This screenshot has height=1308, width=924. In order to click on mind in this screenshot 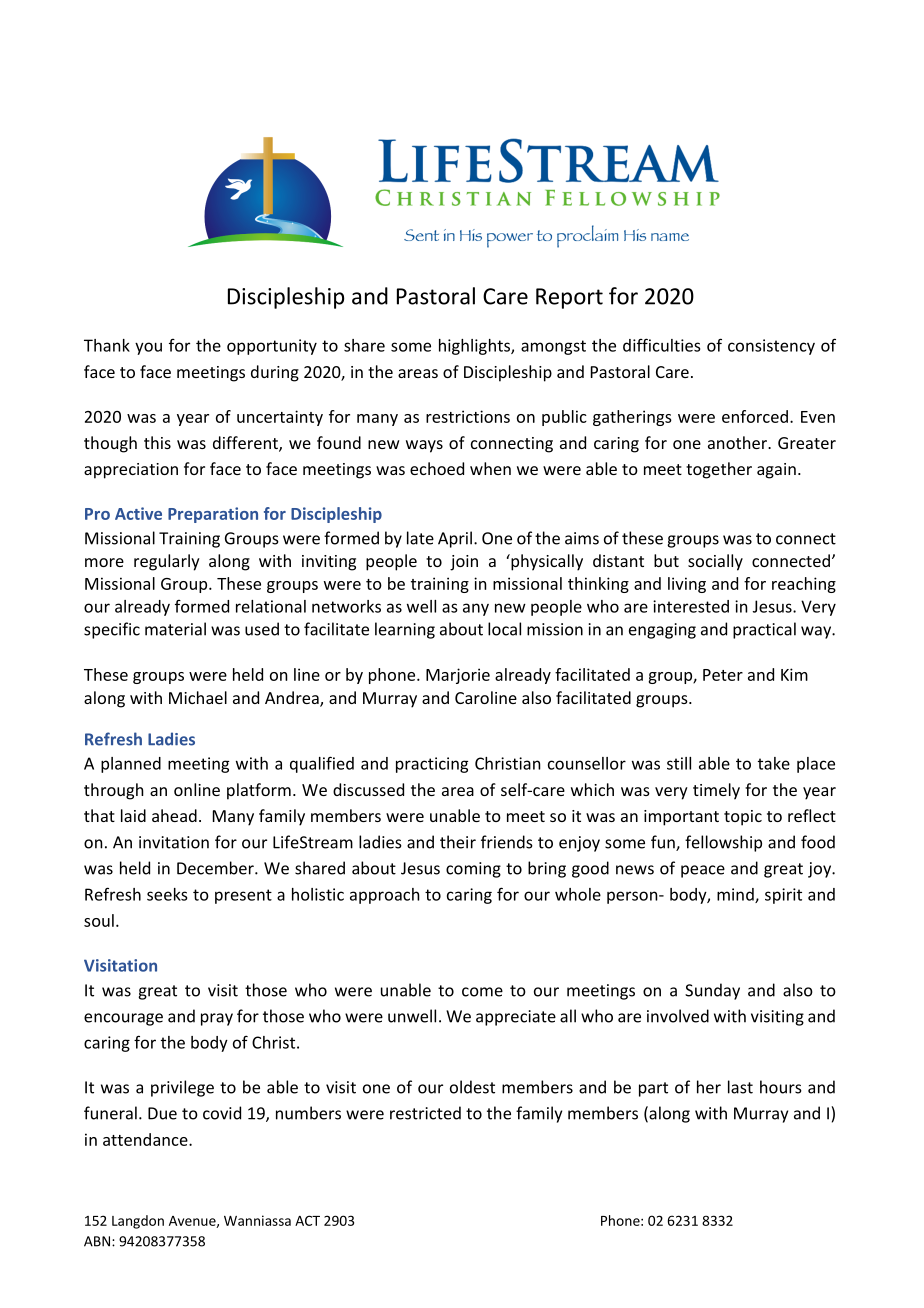, I will do `click(736, 895)`.
